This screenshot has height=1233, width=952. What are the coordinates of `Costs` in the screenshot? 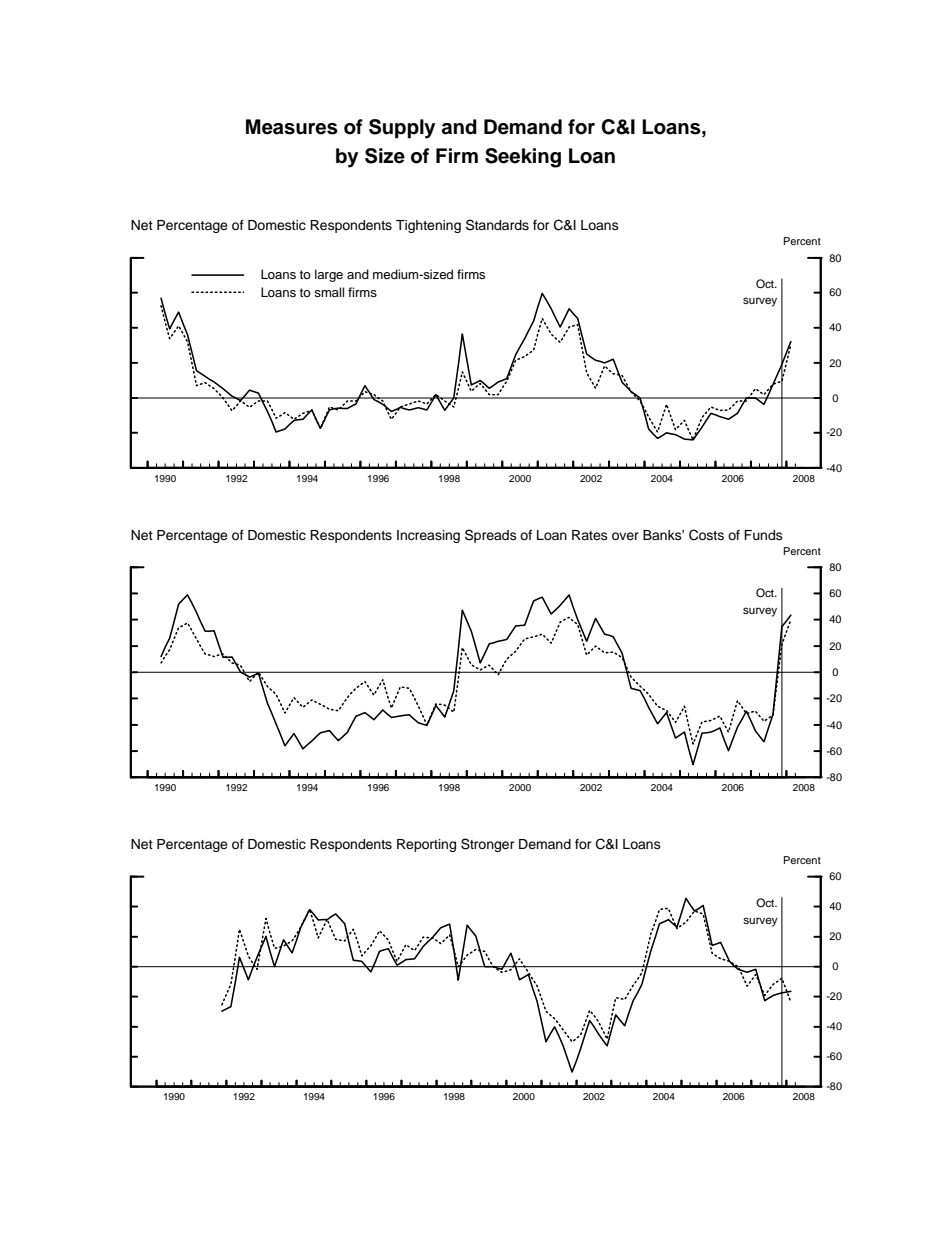 It's located at (706, 535).
